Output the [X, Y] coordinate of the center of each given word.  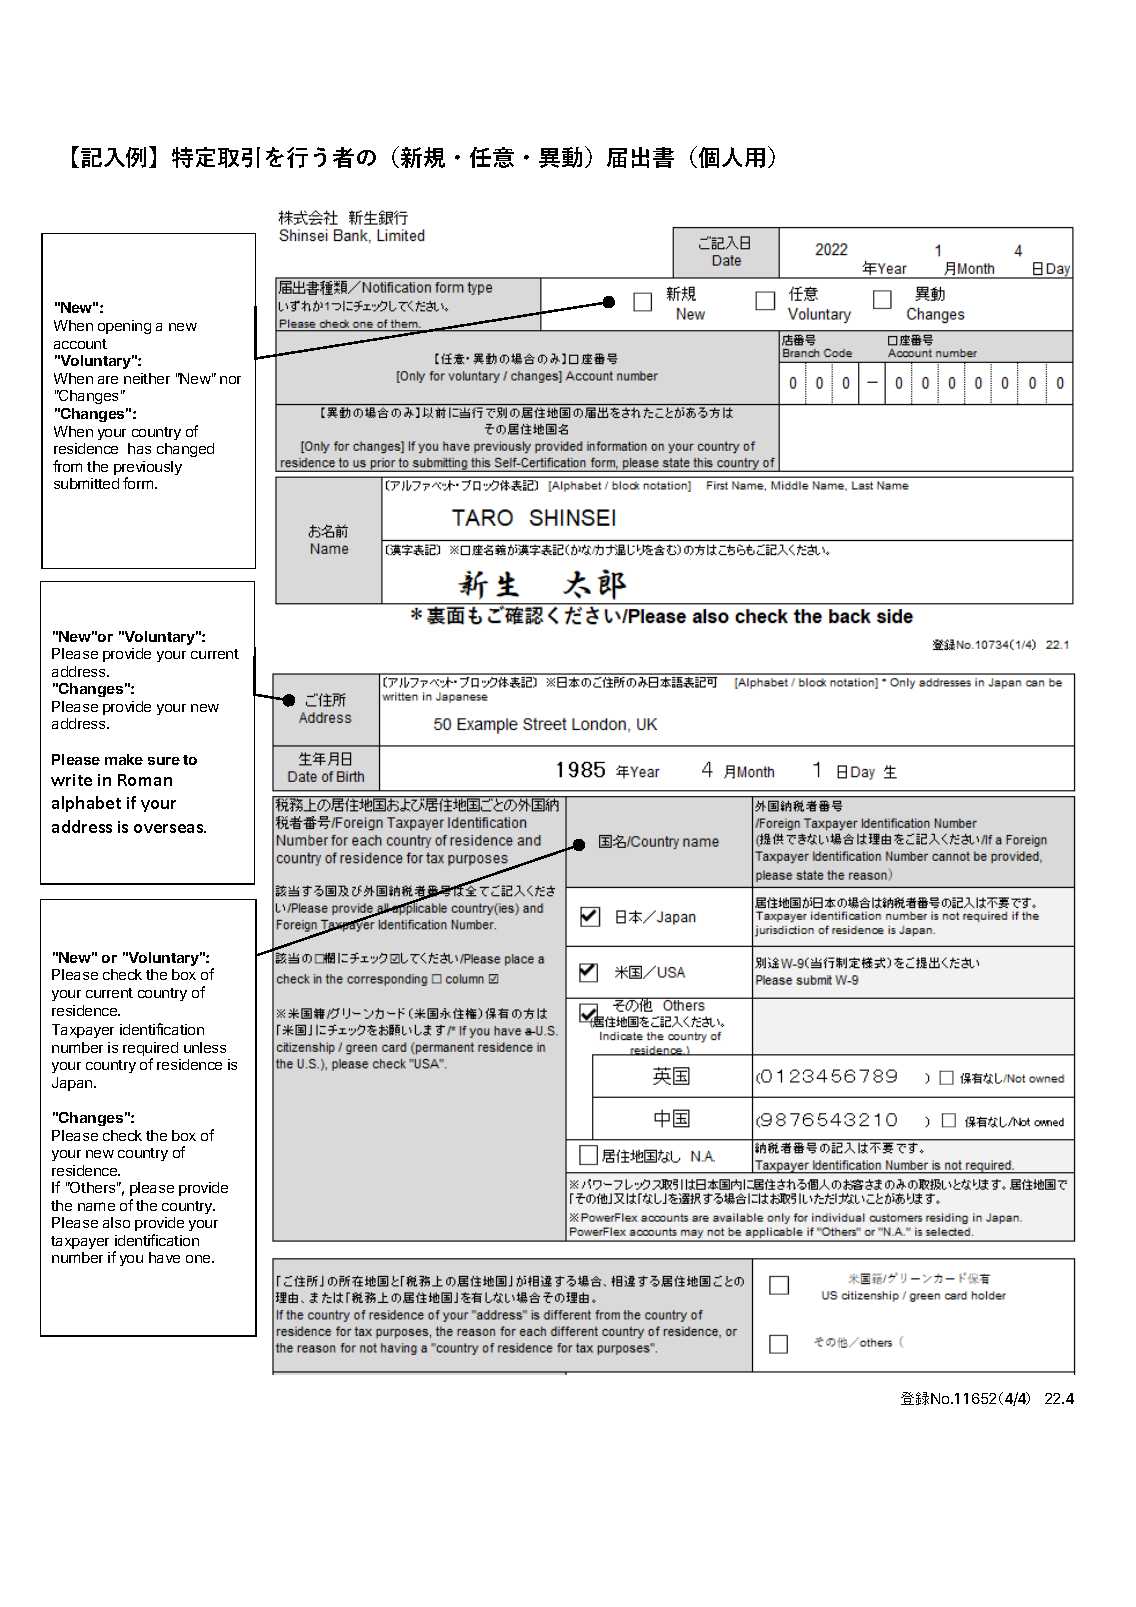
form [139, 483]
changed [185, 450]
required [150, 1050]
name [96, 1206]
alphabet [86, 804]
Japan [73, 1084]
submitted [86, 483]
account [80, 344]
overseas [170, 828]
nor [230, 380]
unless [205, 1047]
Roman [145, 780]
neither [147, 378]
